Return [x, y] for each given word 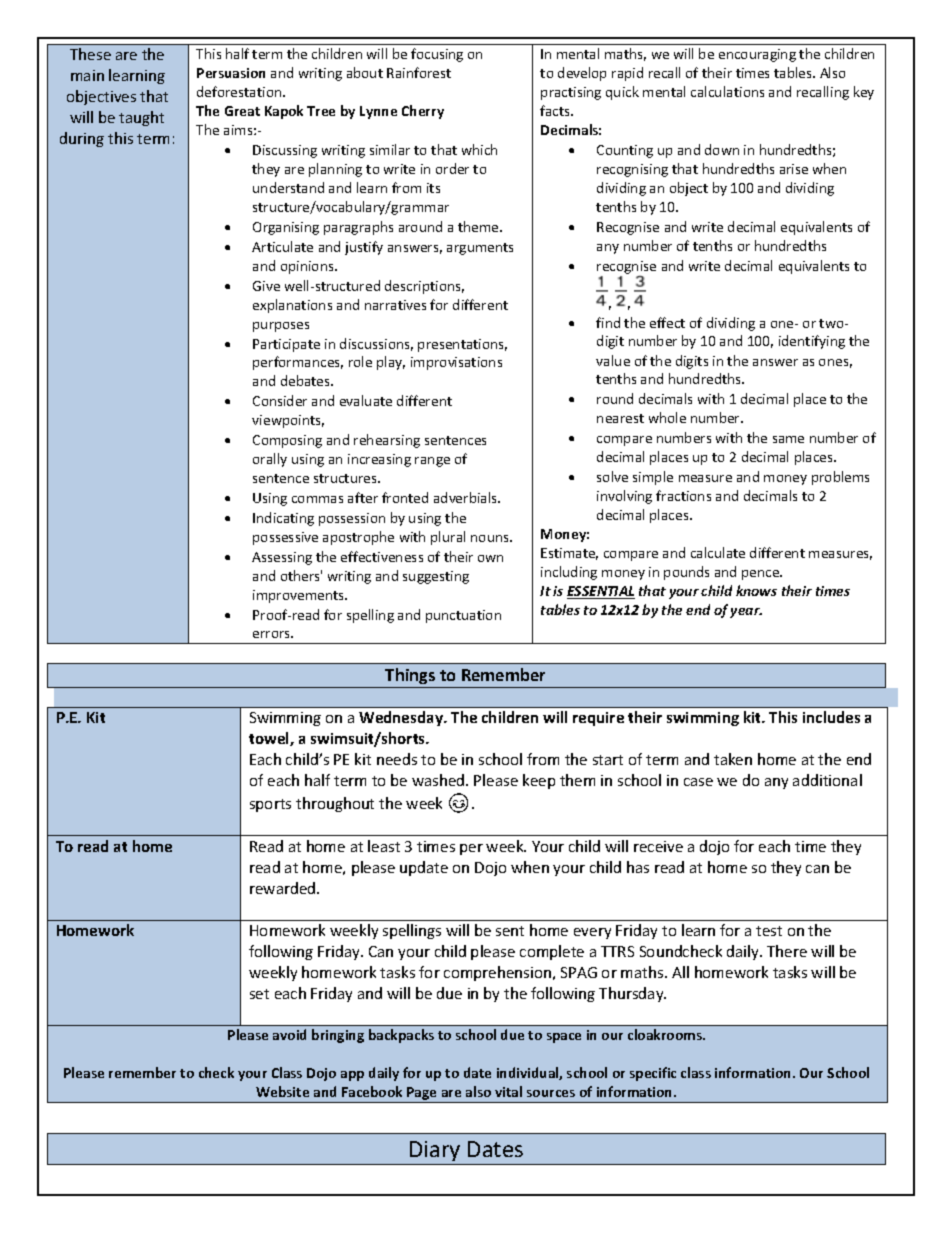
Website [282, 1091]
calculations [727, 91]
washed [439, 780]
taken [733, 759]
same [788, 439]
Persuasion [231, 73]
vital [508, 1091]
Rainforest [419, 72]
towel [270, 739]
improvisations [456, 363]
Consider [280, 400]
